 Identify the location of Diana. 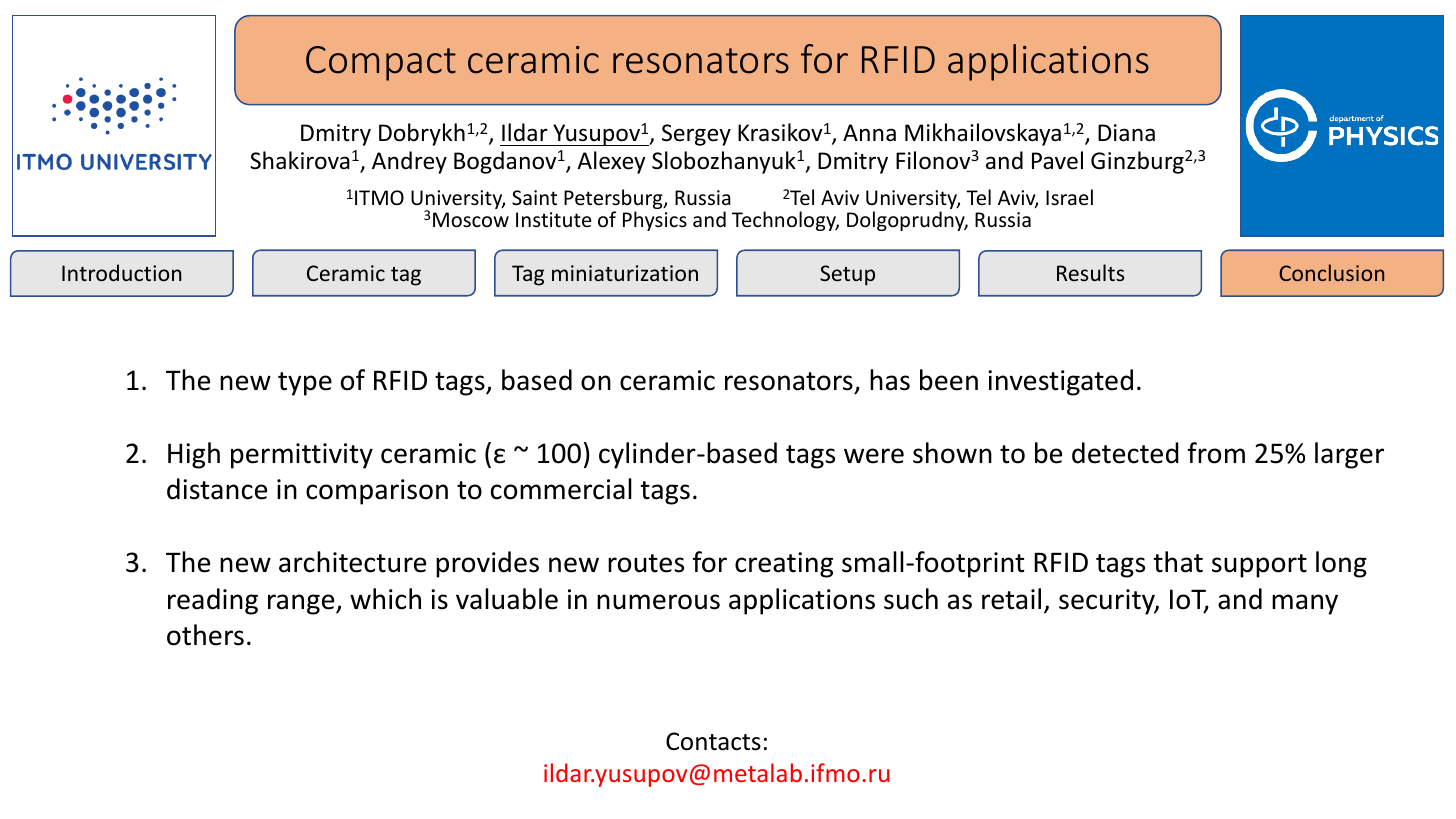
(1126, 133).
